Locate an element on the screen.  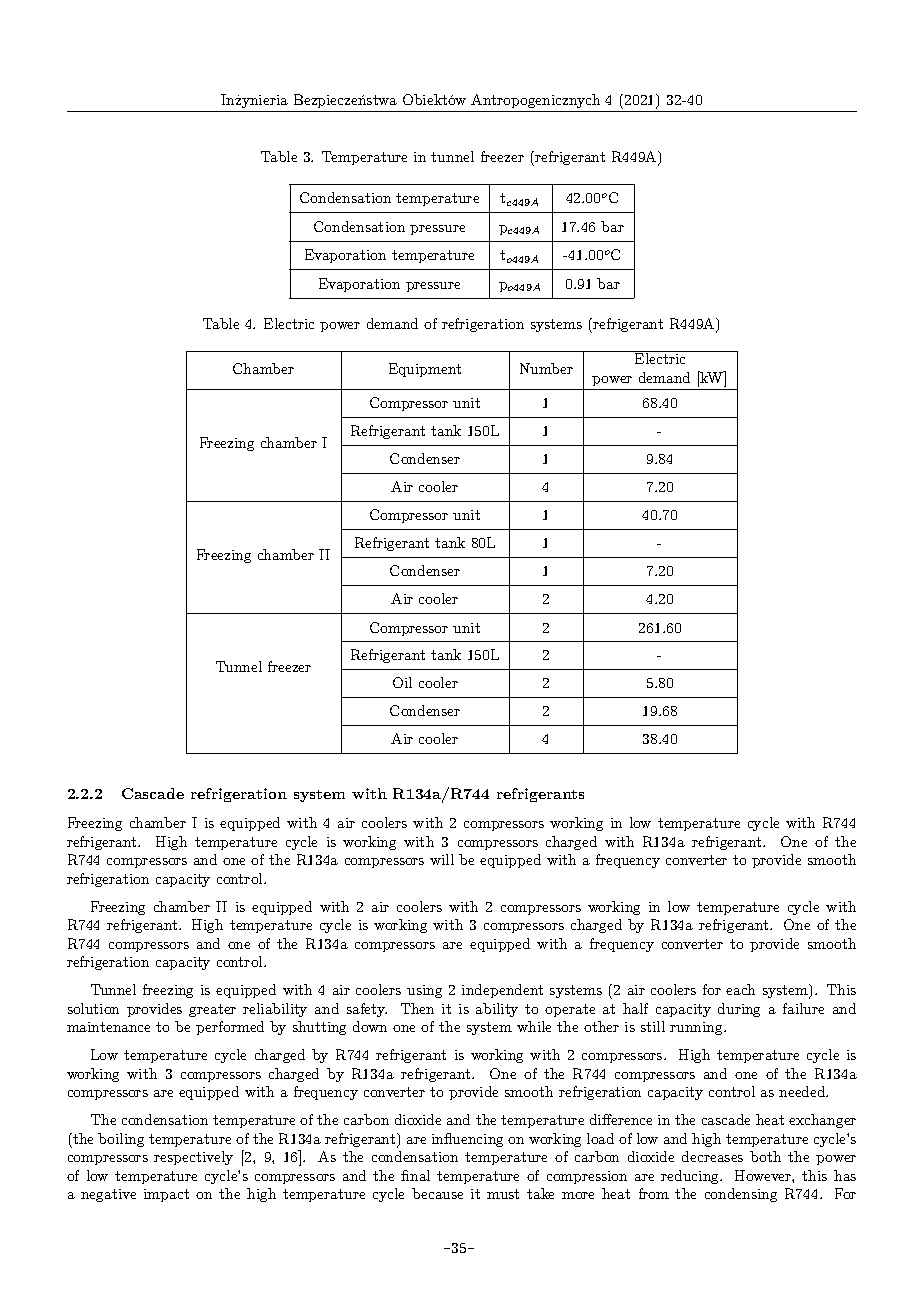
Number is located at coordinates (546, 368).
